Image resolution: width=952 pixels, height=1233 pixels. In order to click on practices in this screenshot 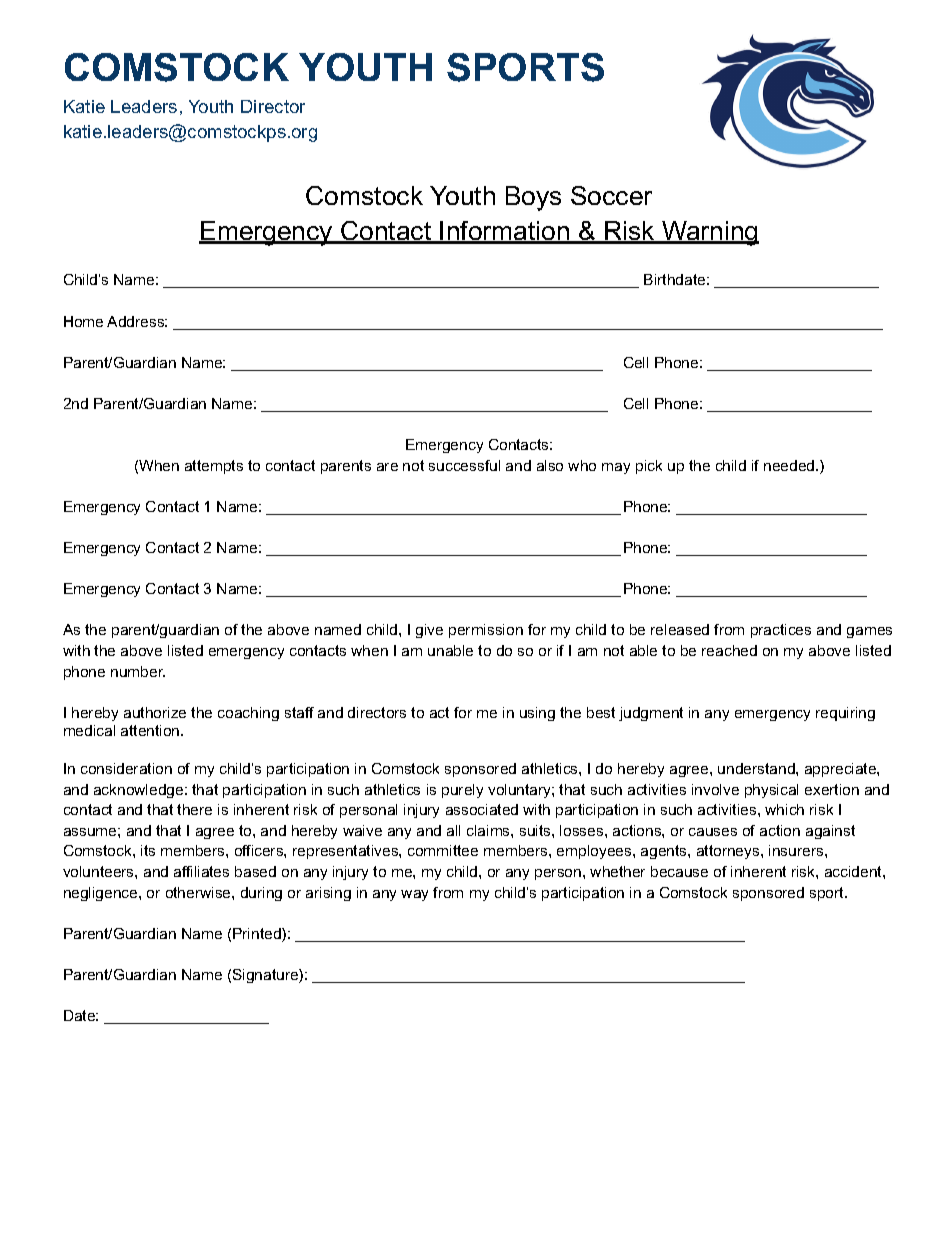, I will do `click(781, 631)`.
